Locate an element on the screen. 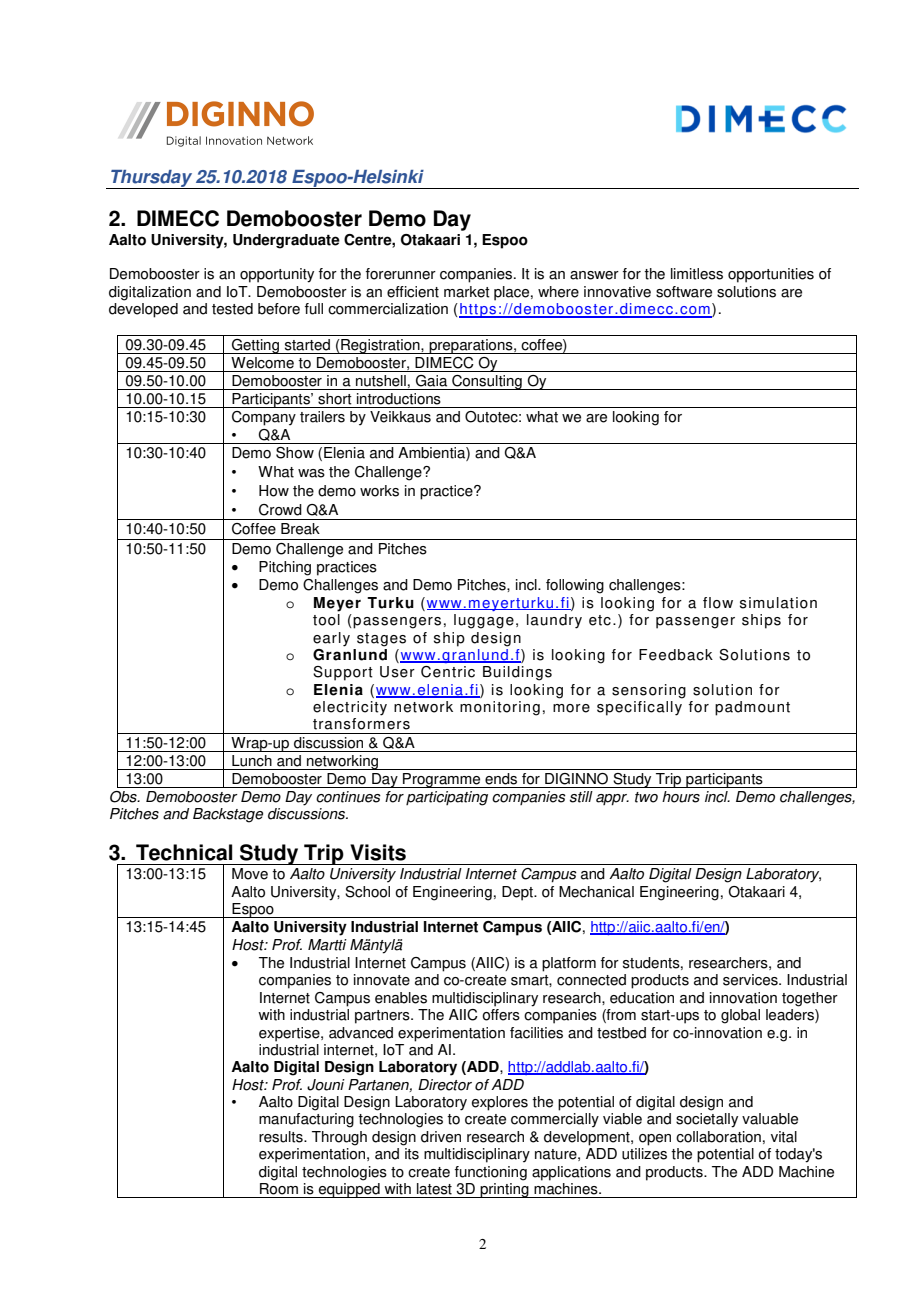 The image size is (924, 1308). functioning is located at coordinates (491, 1173).
